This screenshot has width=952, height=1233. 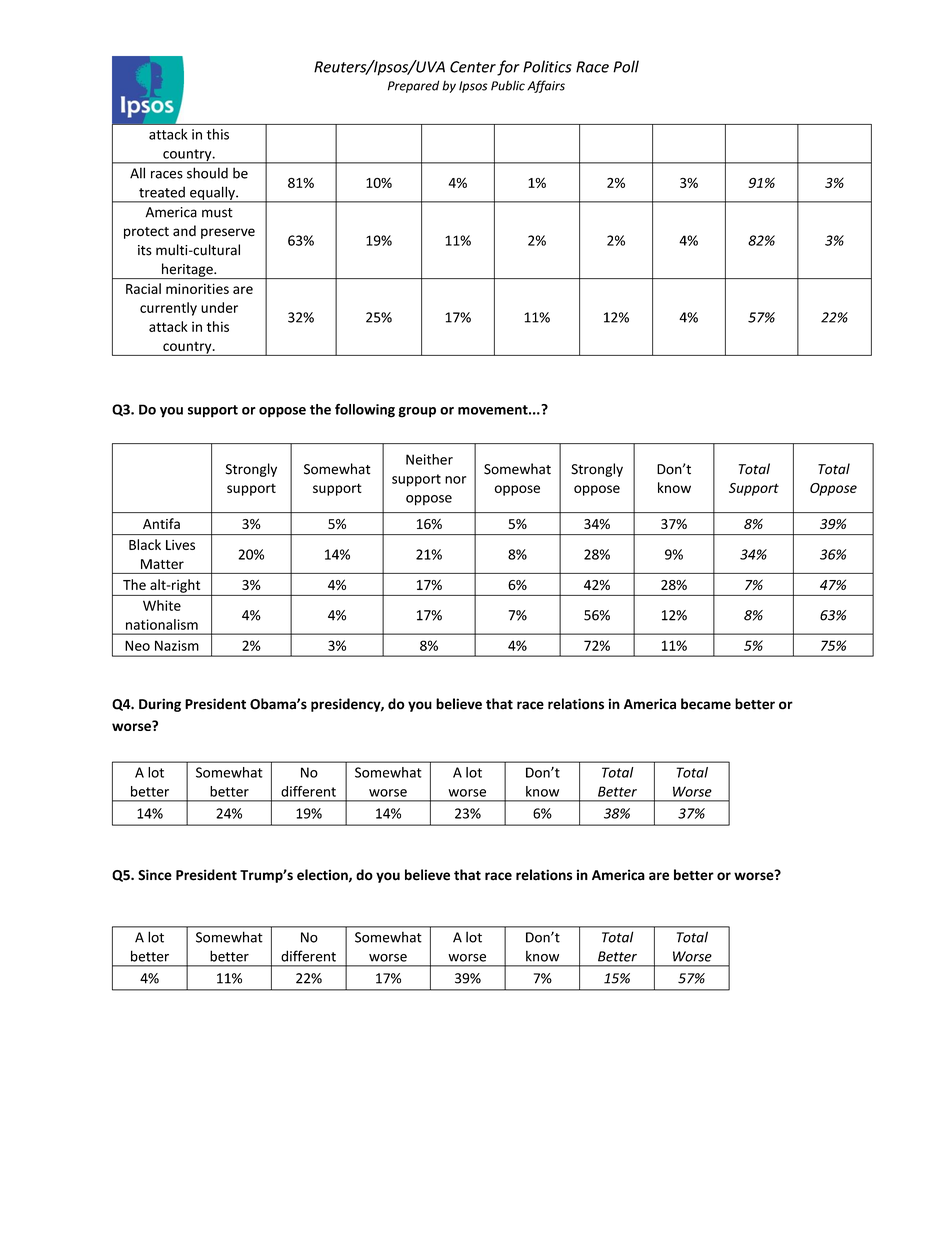 I want to click on Antifa, so click(x=161, y=523).
